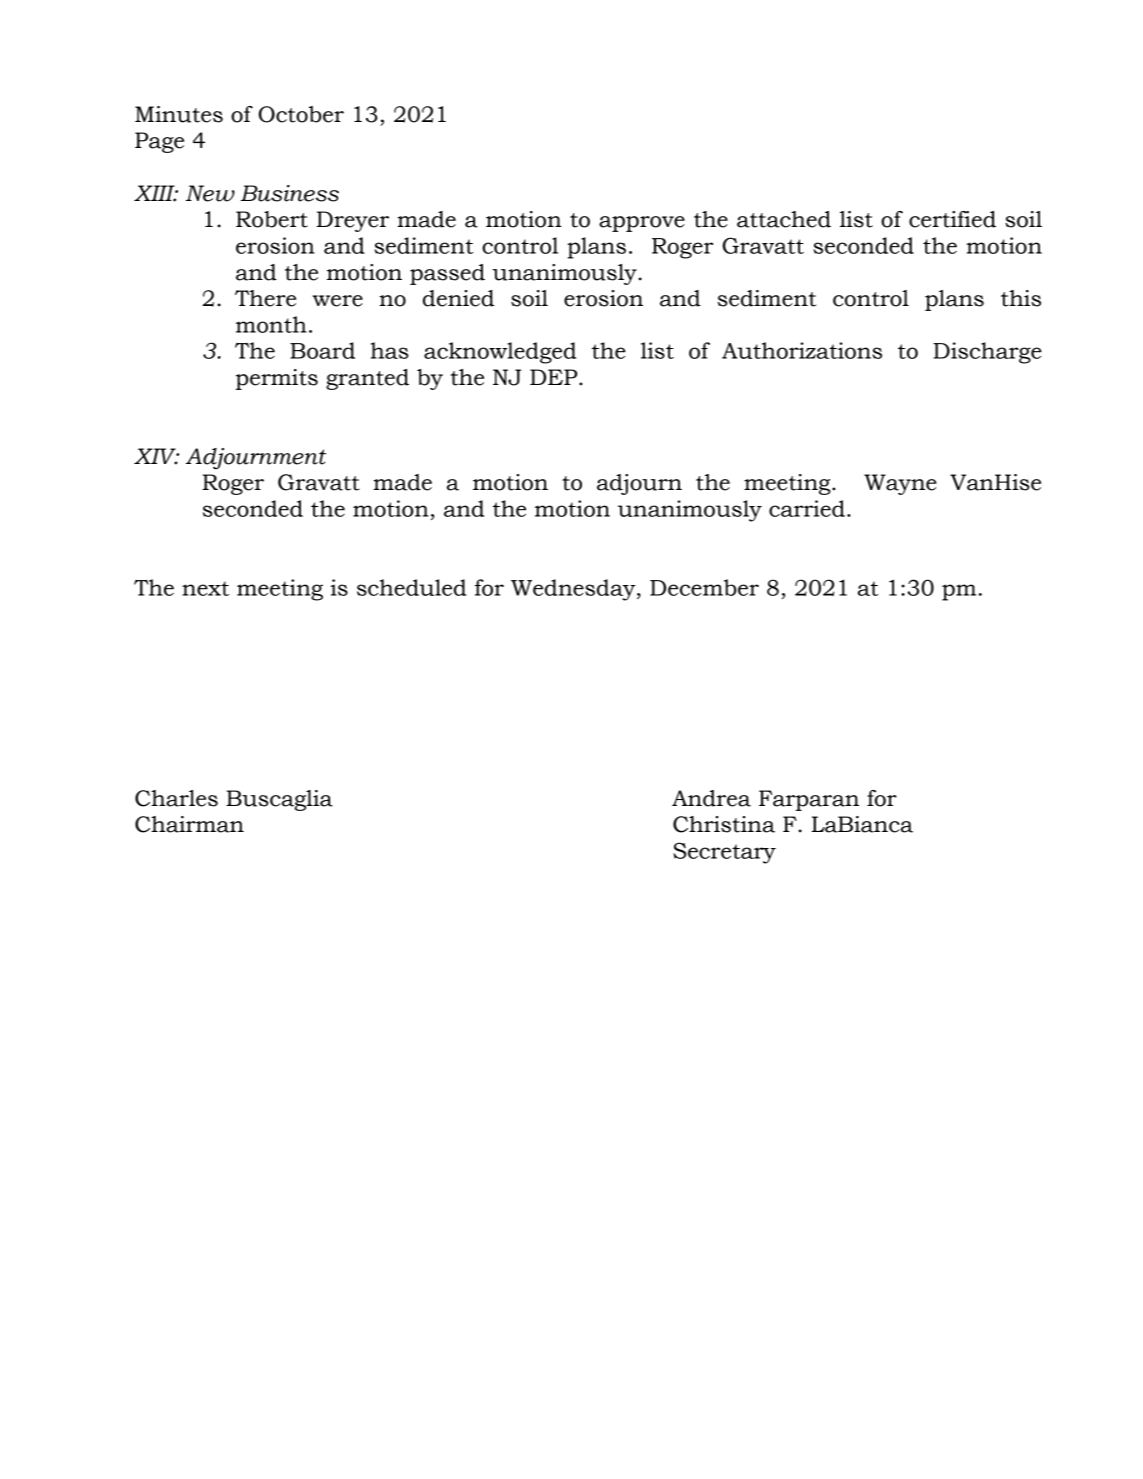 The image size is (1143, 1479). Describe the element at coordinates (987, 353) in the page. I see `Discharge` at that location.
